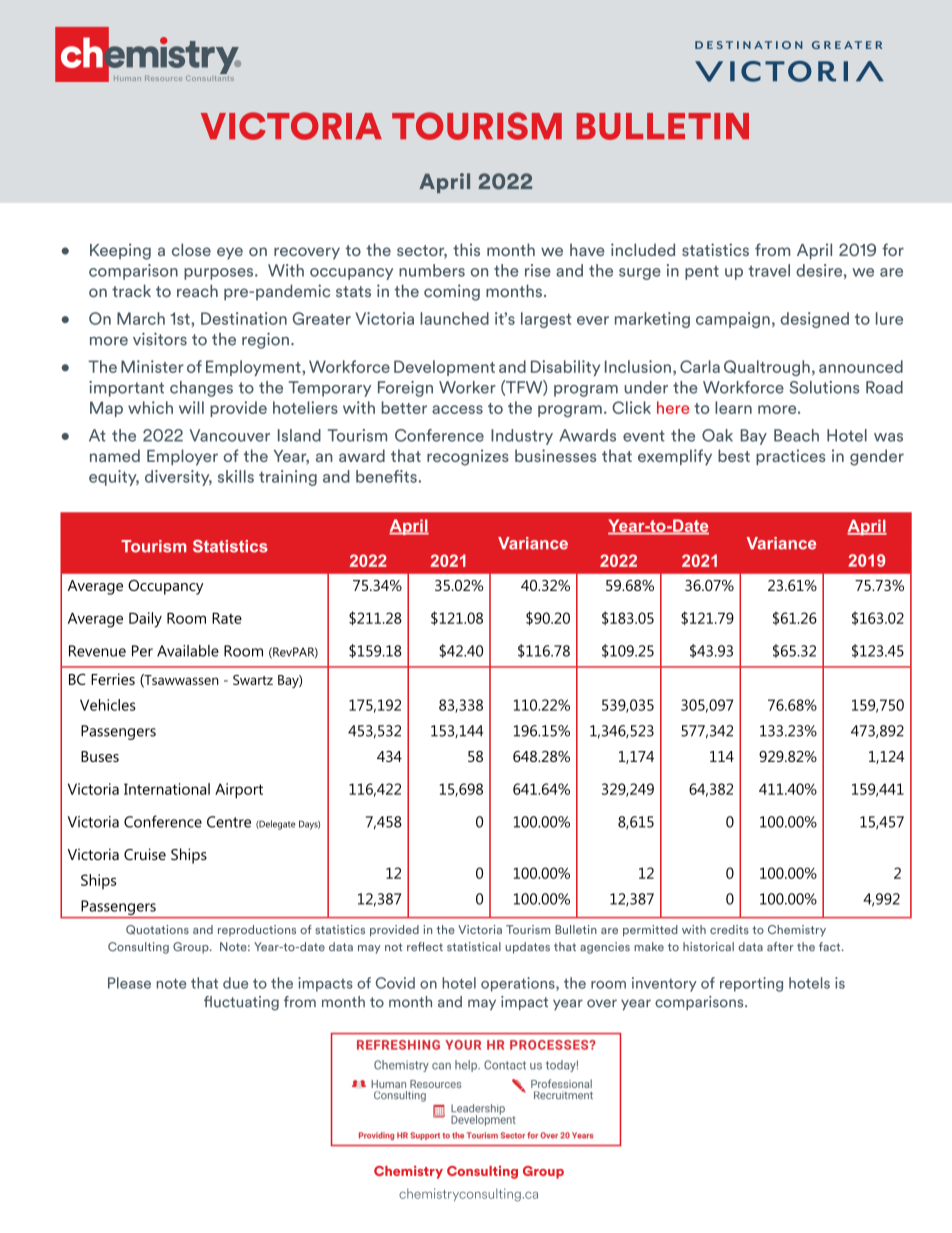  What do you see at coordinates (791, 457) in the screenshot?
I see `practices` at bounding box center [791, 457].
